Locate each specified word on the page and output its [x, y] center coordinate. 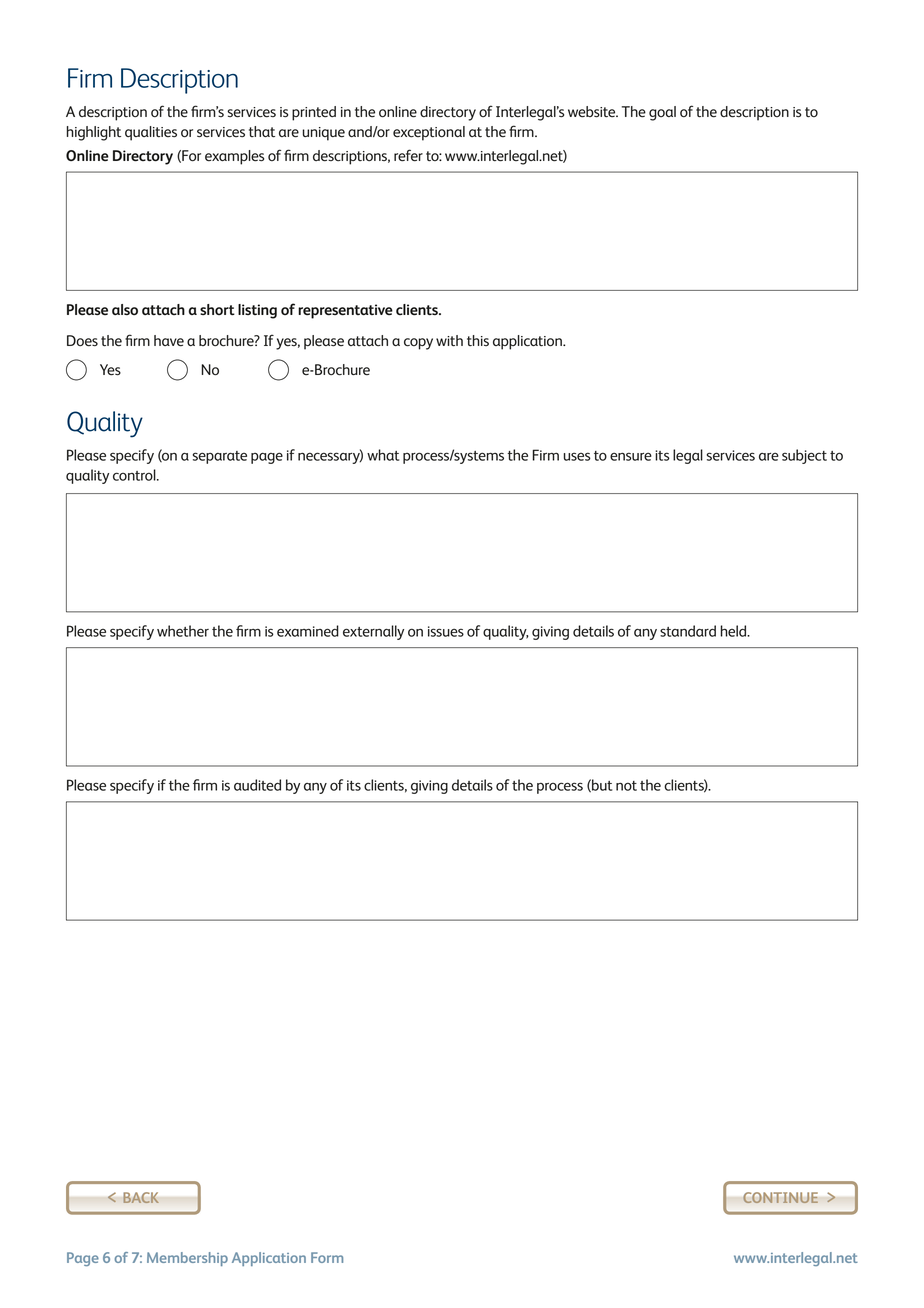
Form [327, 1257]
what [383, 455]
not [626, 786]
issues [446, 631]
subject [804, 456]
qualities [151, 133]
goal [662, 113]
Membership [187, 1259]
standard [688, 631]
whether [183, 631]
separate [220, 457]
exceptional [429, 133]
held [735, 631]
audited [257, 785]
